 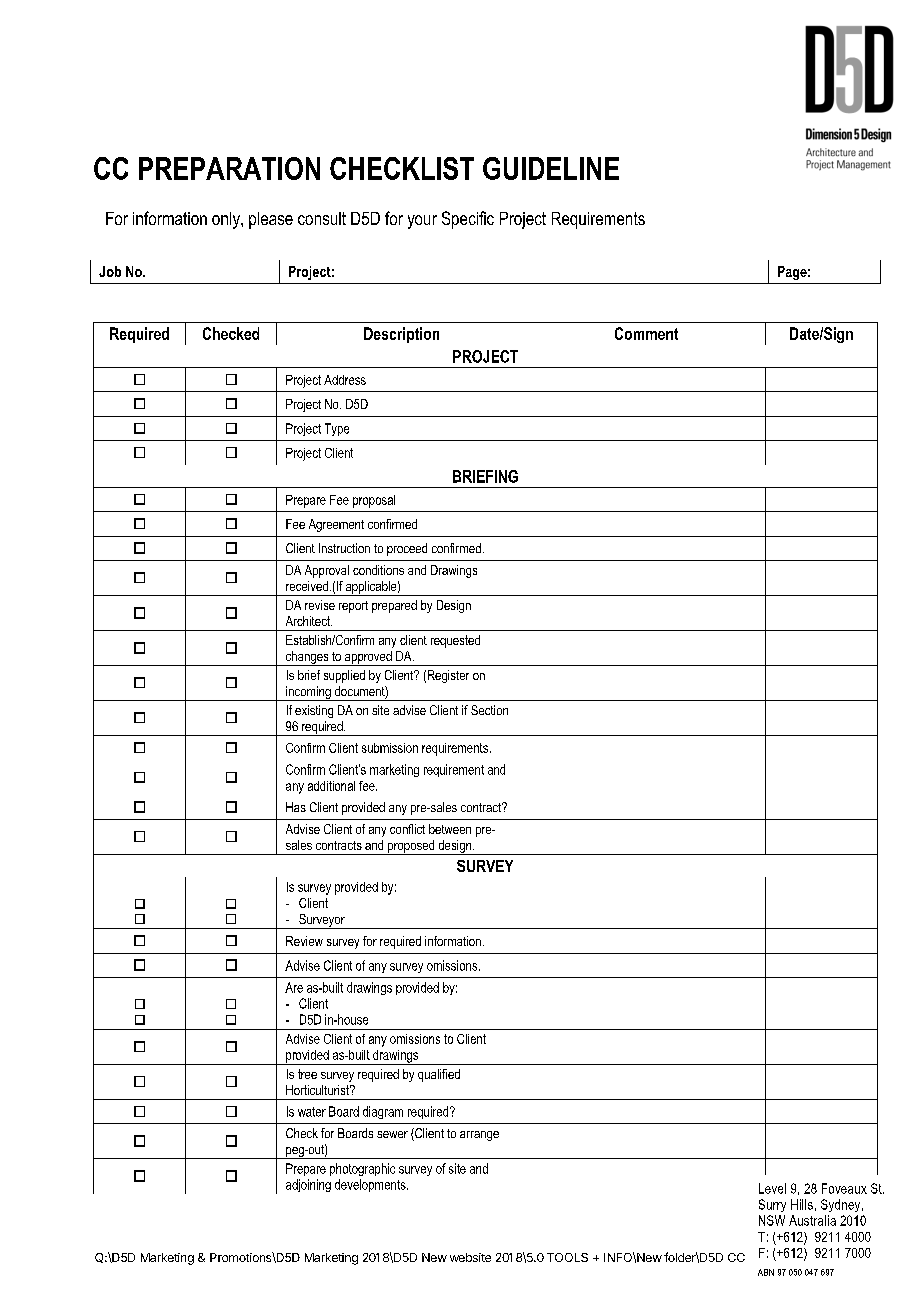 I want to click on TOOLS, so click(x=567, y=1257).
